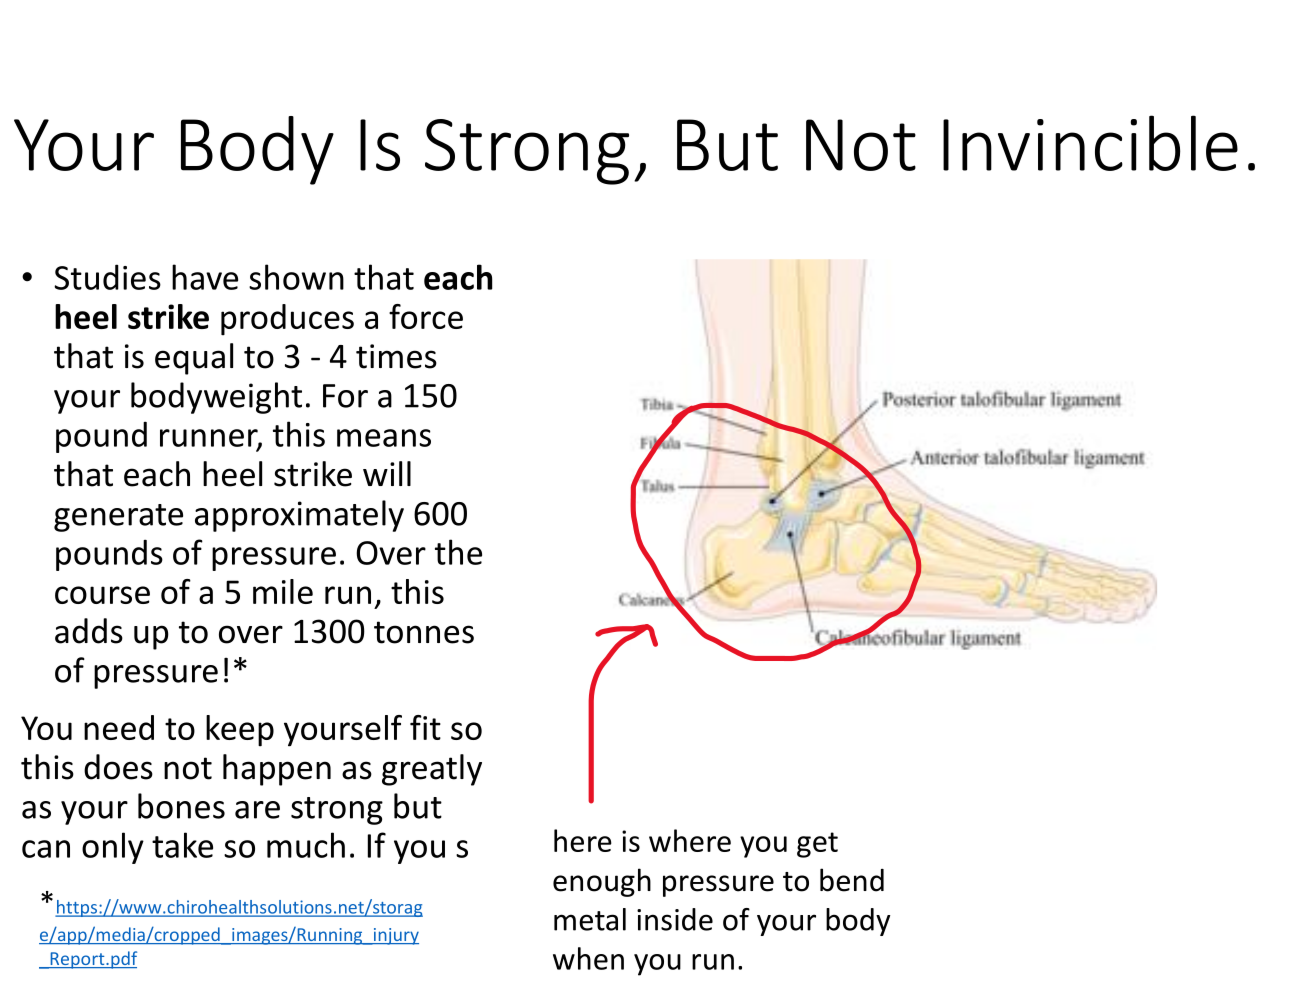 Image resolution: width=1310 pixels, height=982 pixels. I want to click on need, so click(119, 727).
